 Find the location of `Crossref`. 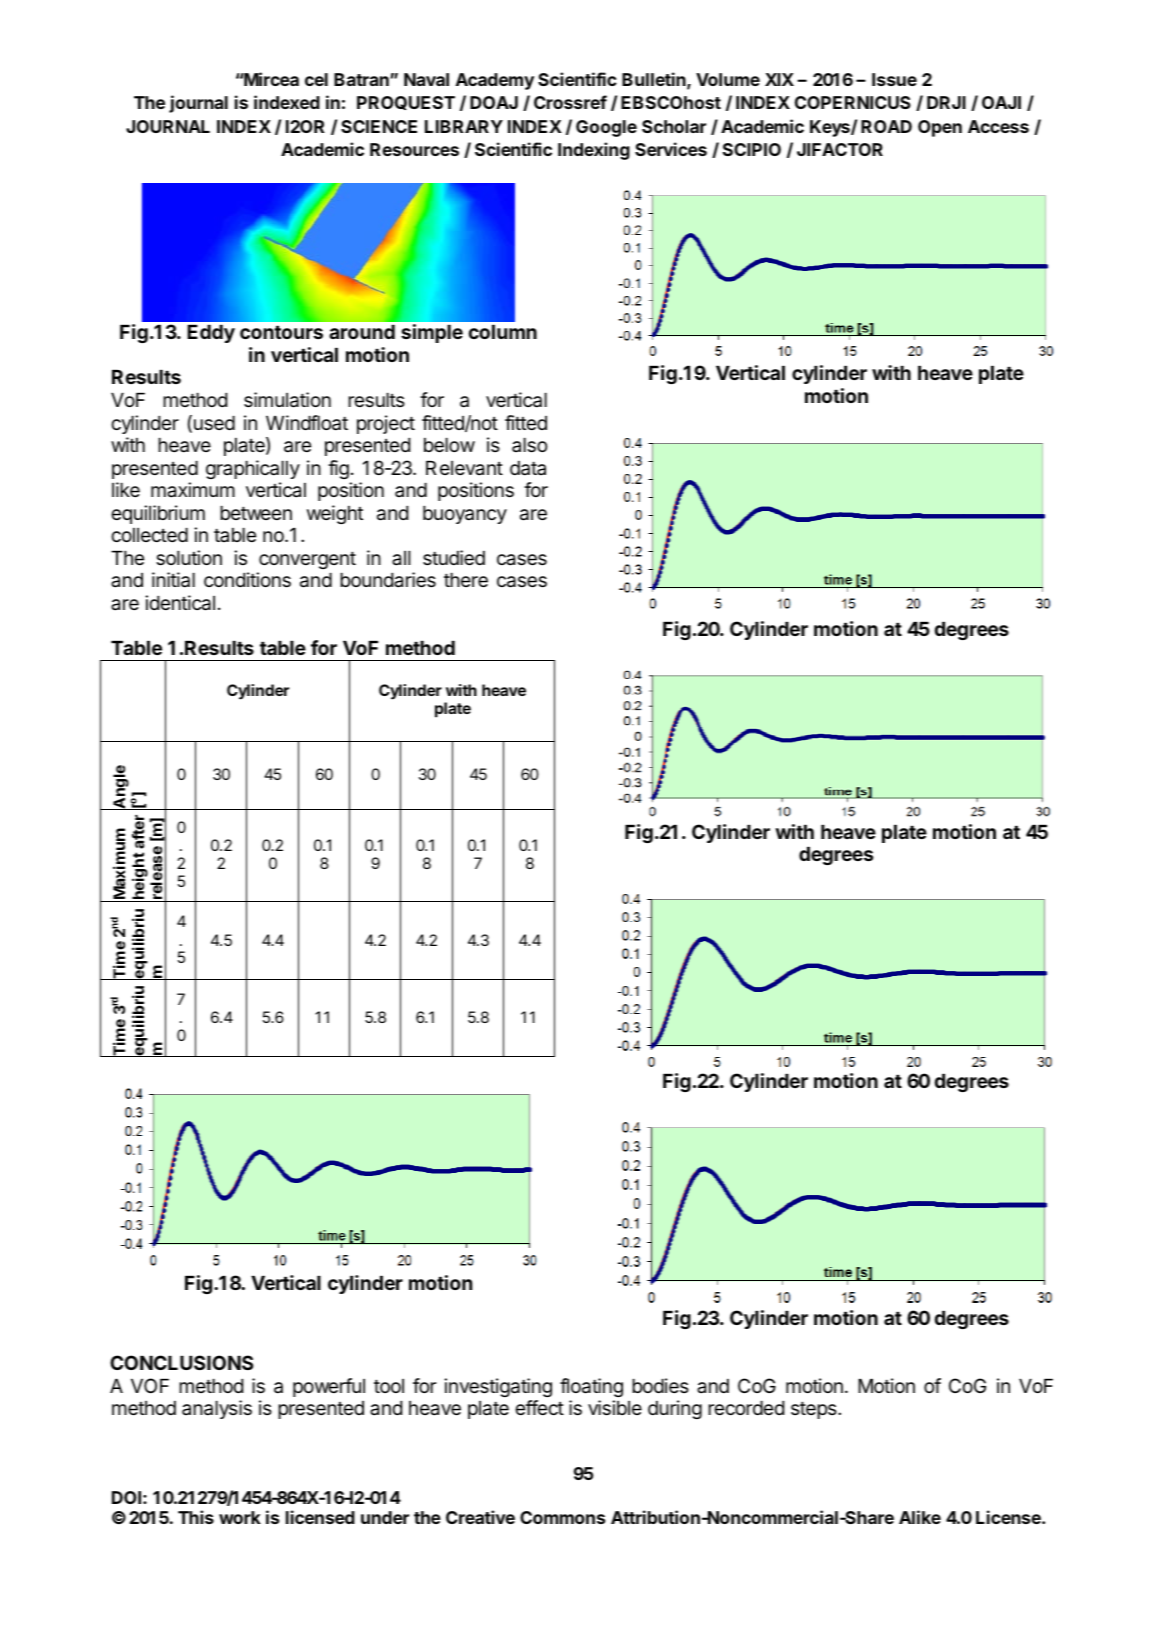

Crossref is located at coordinates (570, 102).
